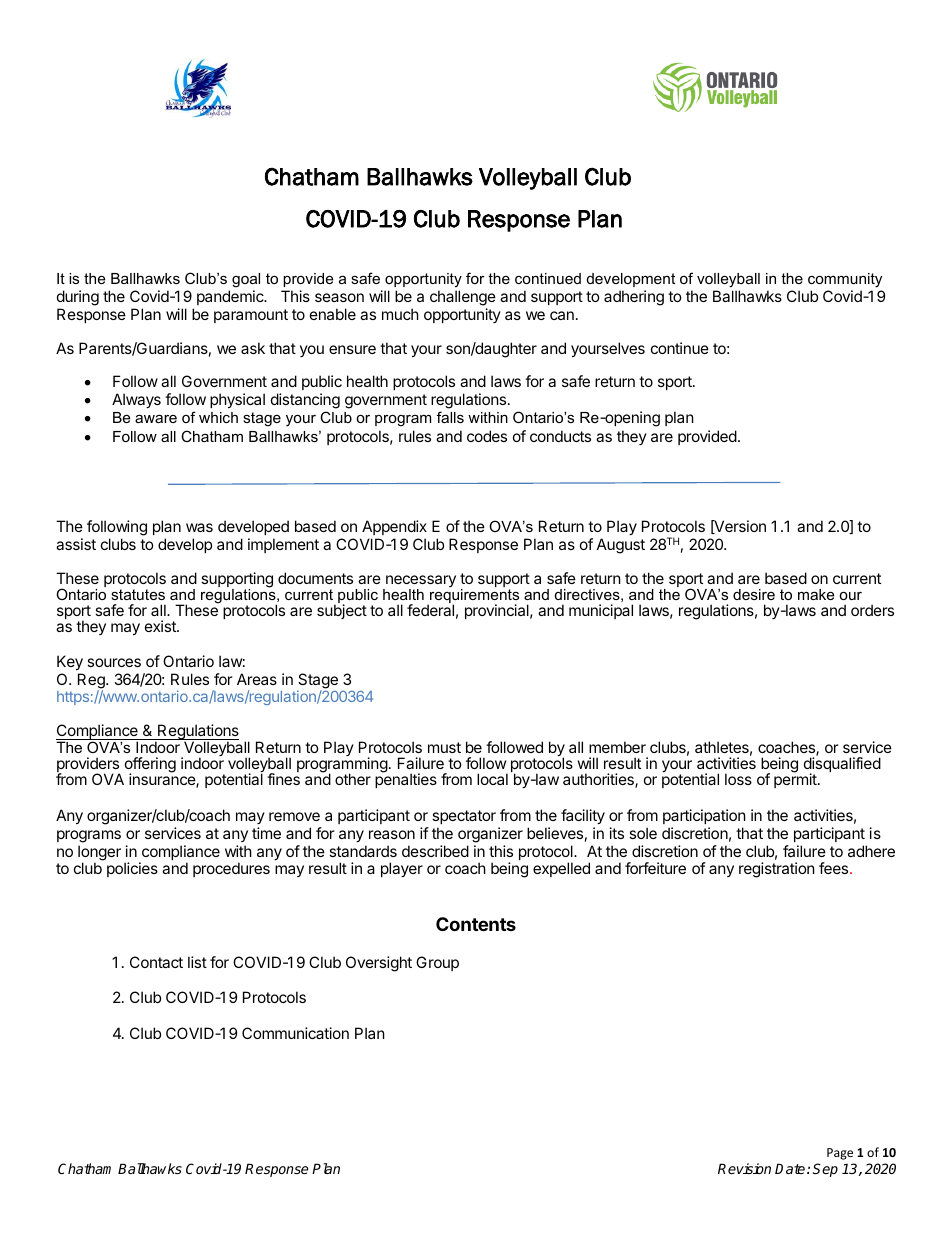  Describe the element at coordinates (295, 1033) in the page. I see `Communication` at that location.
